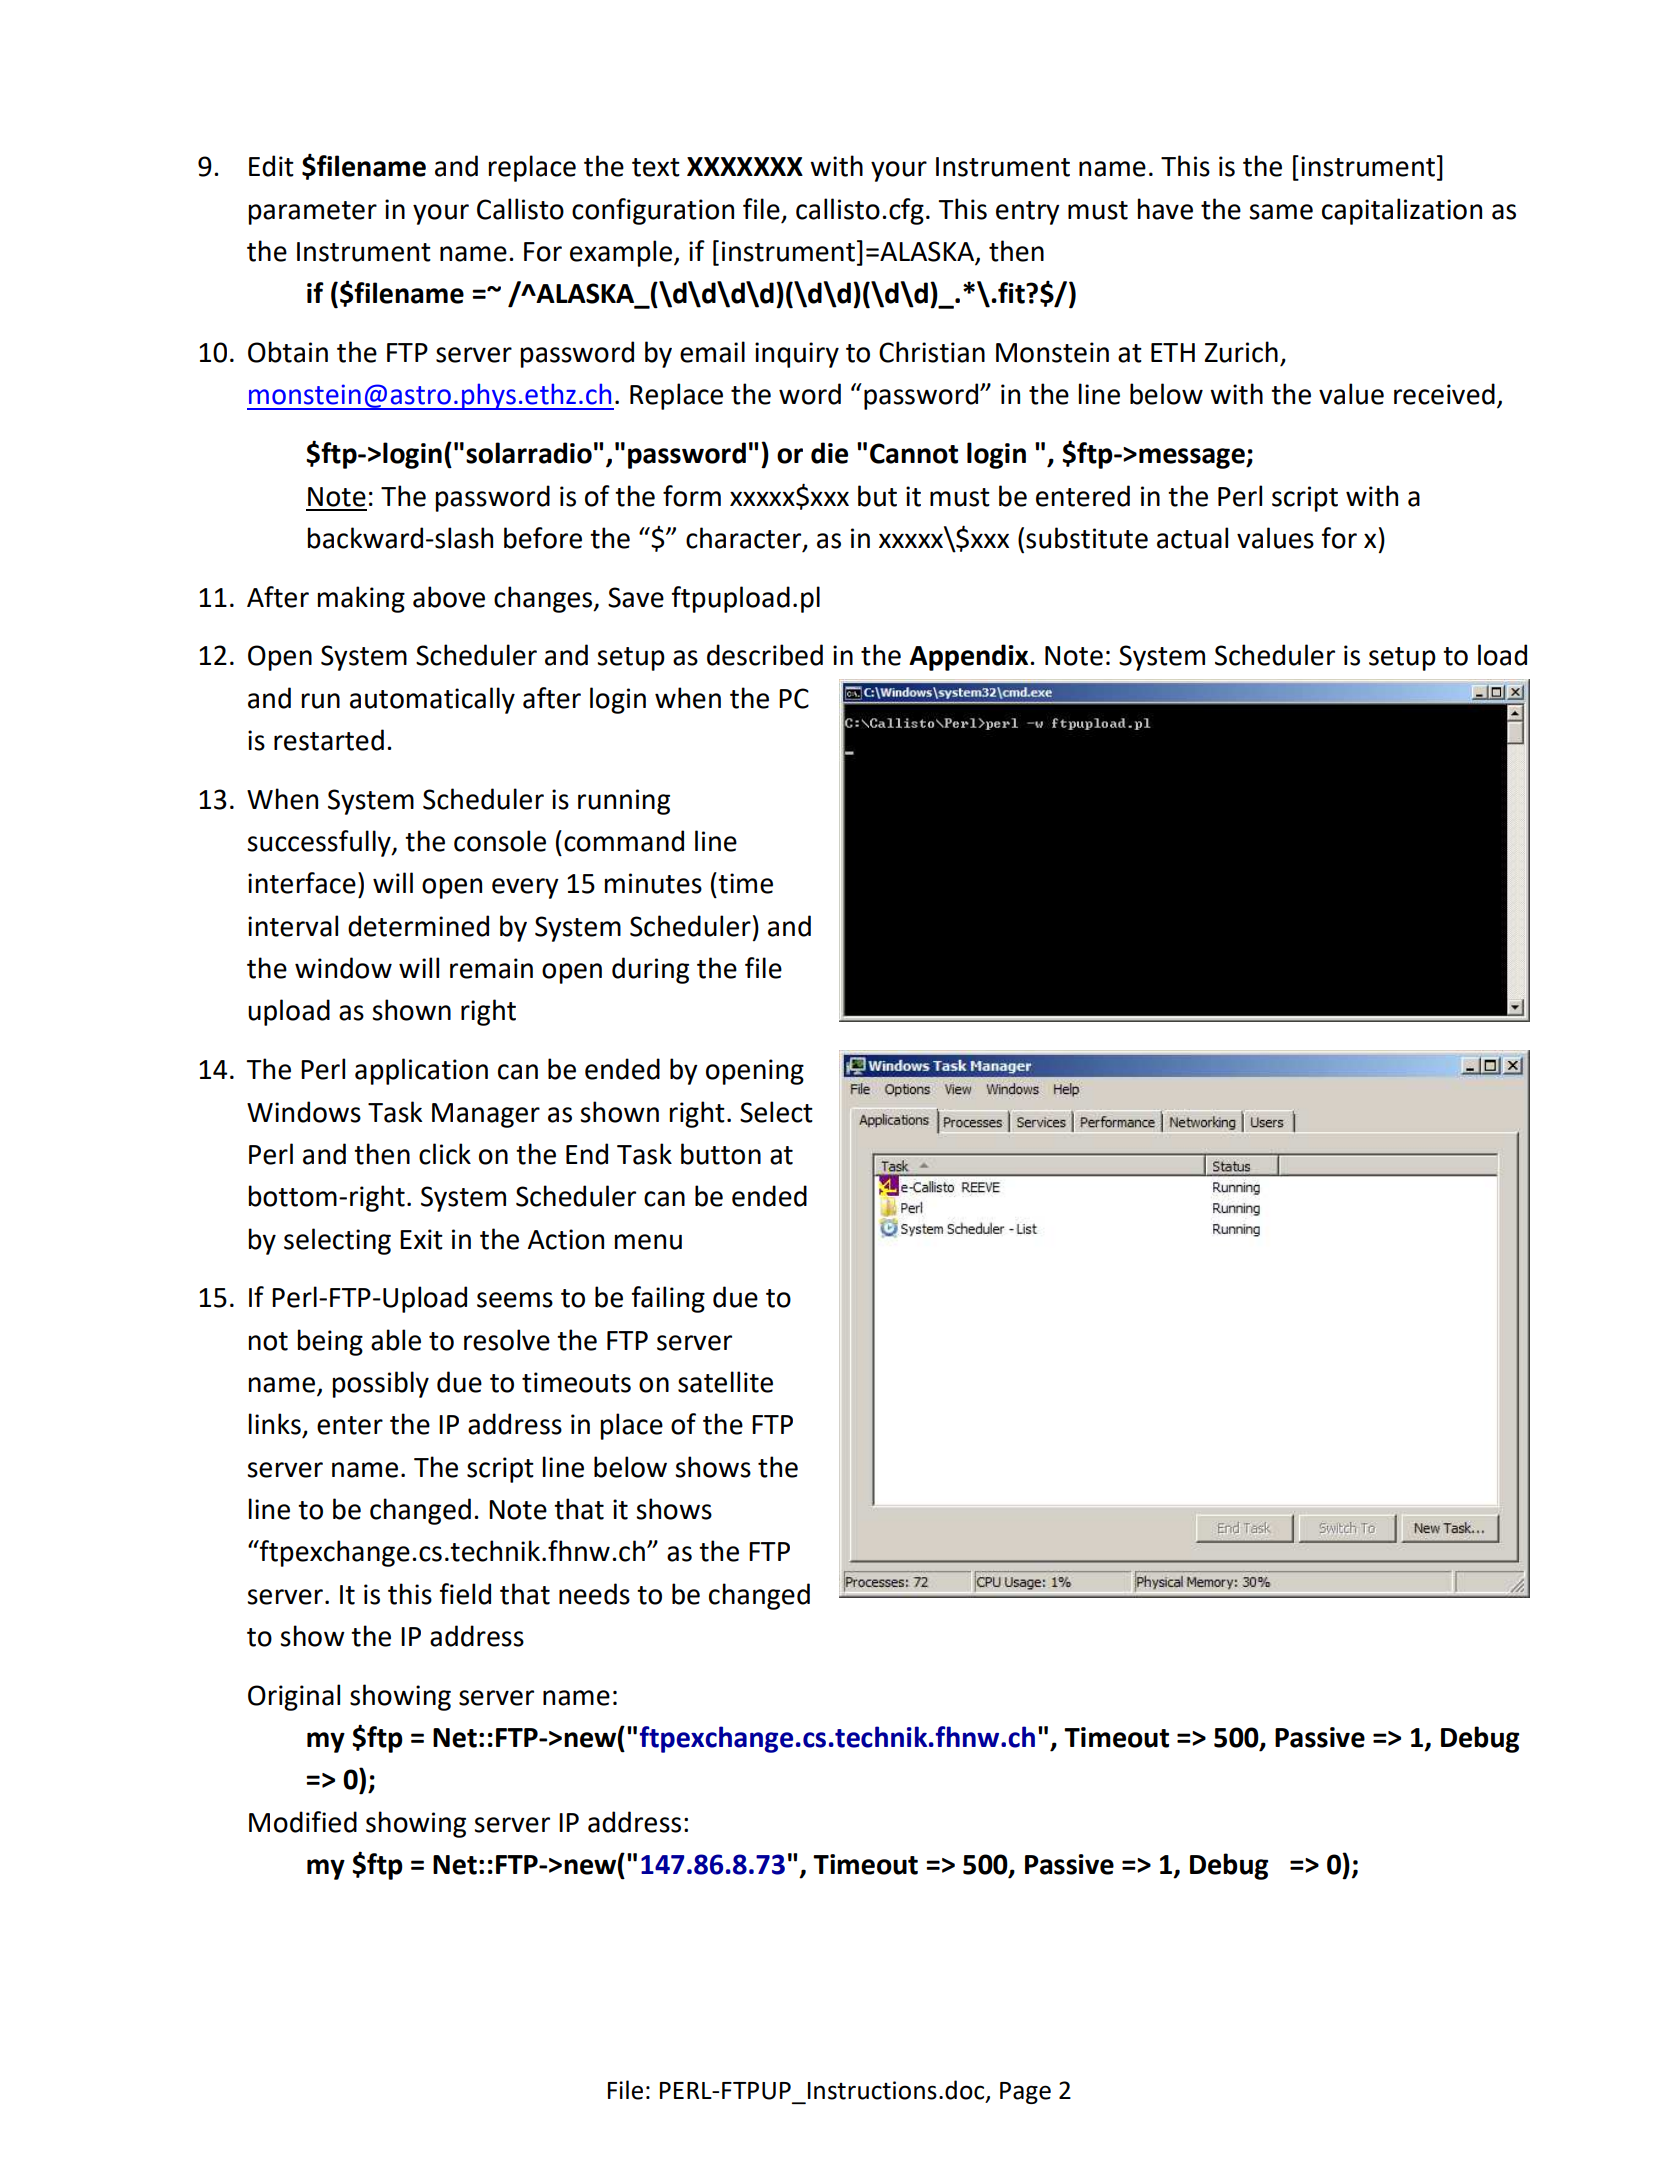  What do you see at coordinates (294, 1697) in the page?
I see `Original` at bounding box center [294, 1697].
